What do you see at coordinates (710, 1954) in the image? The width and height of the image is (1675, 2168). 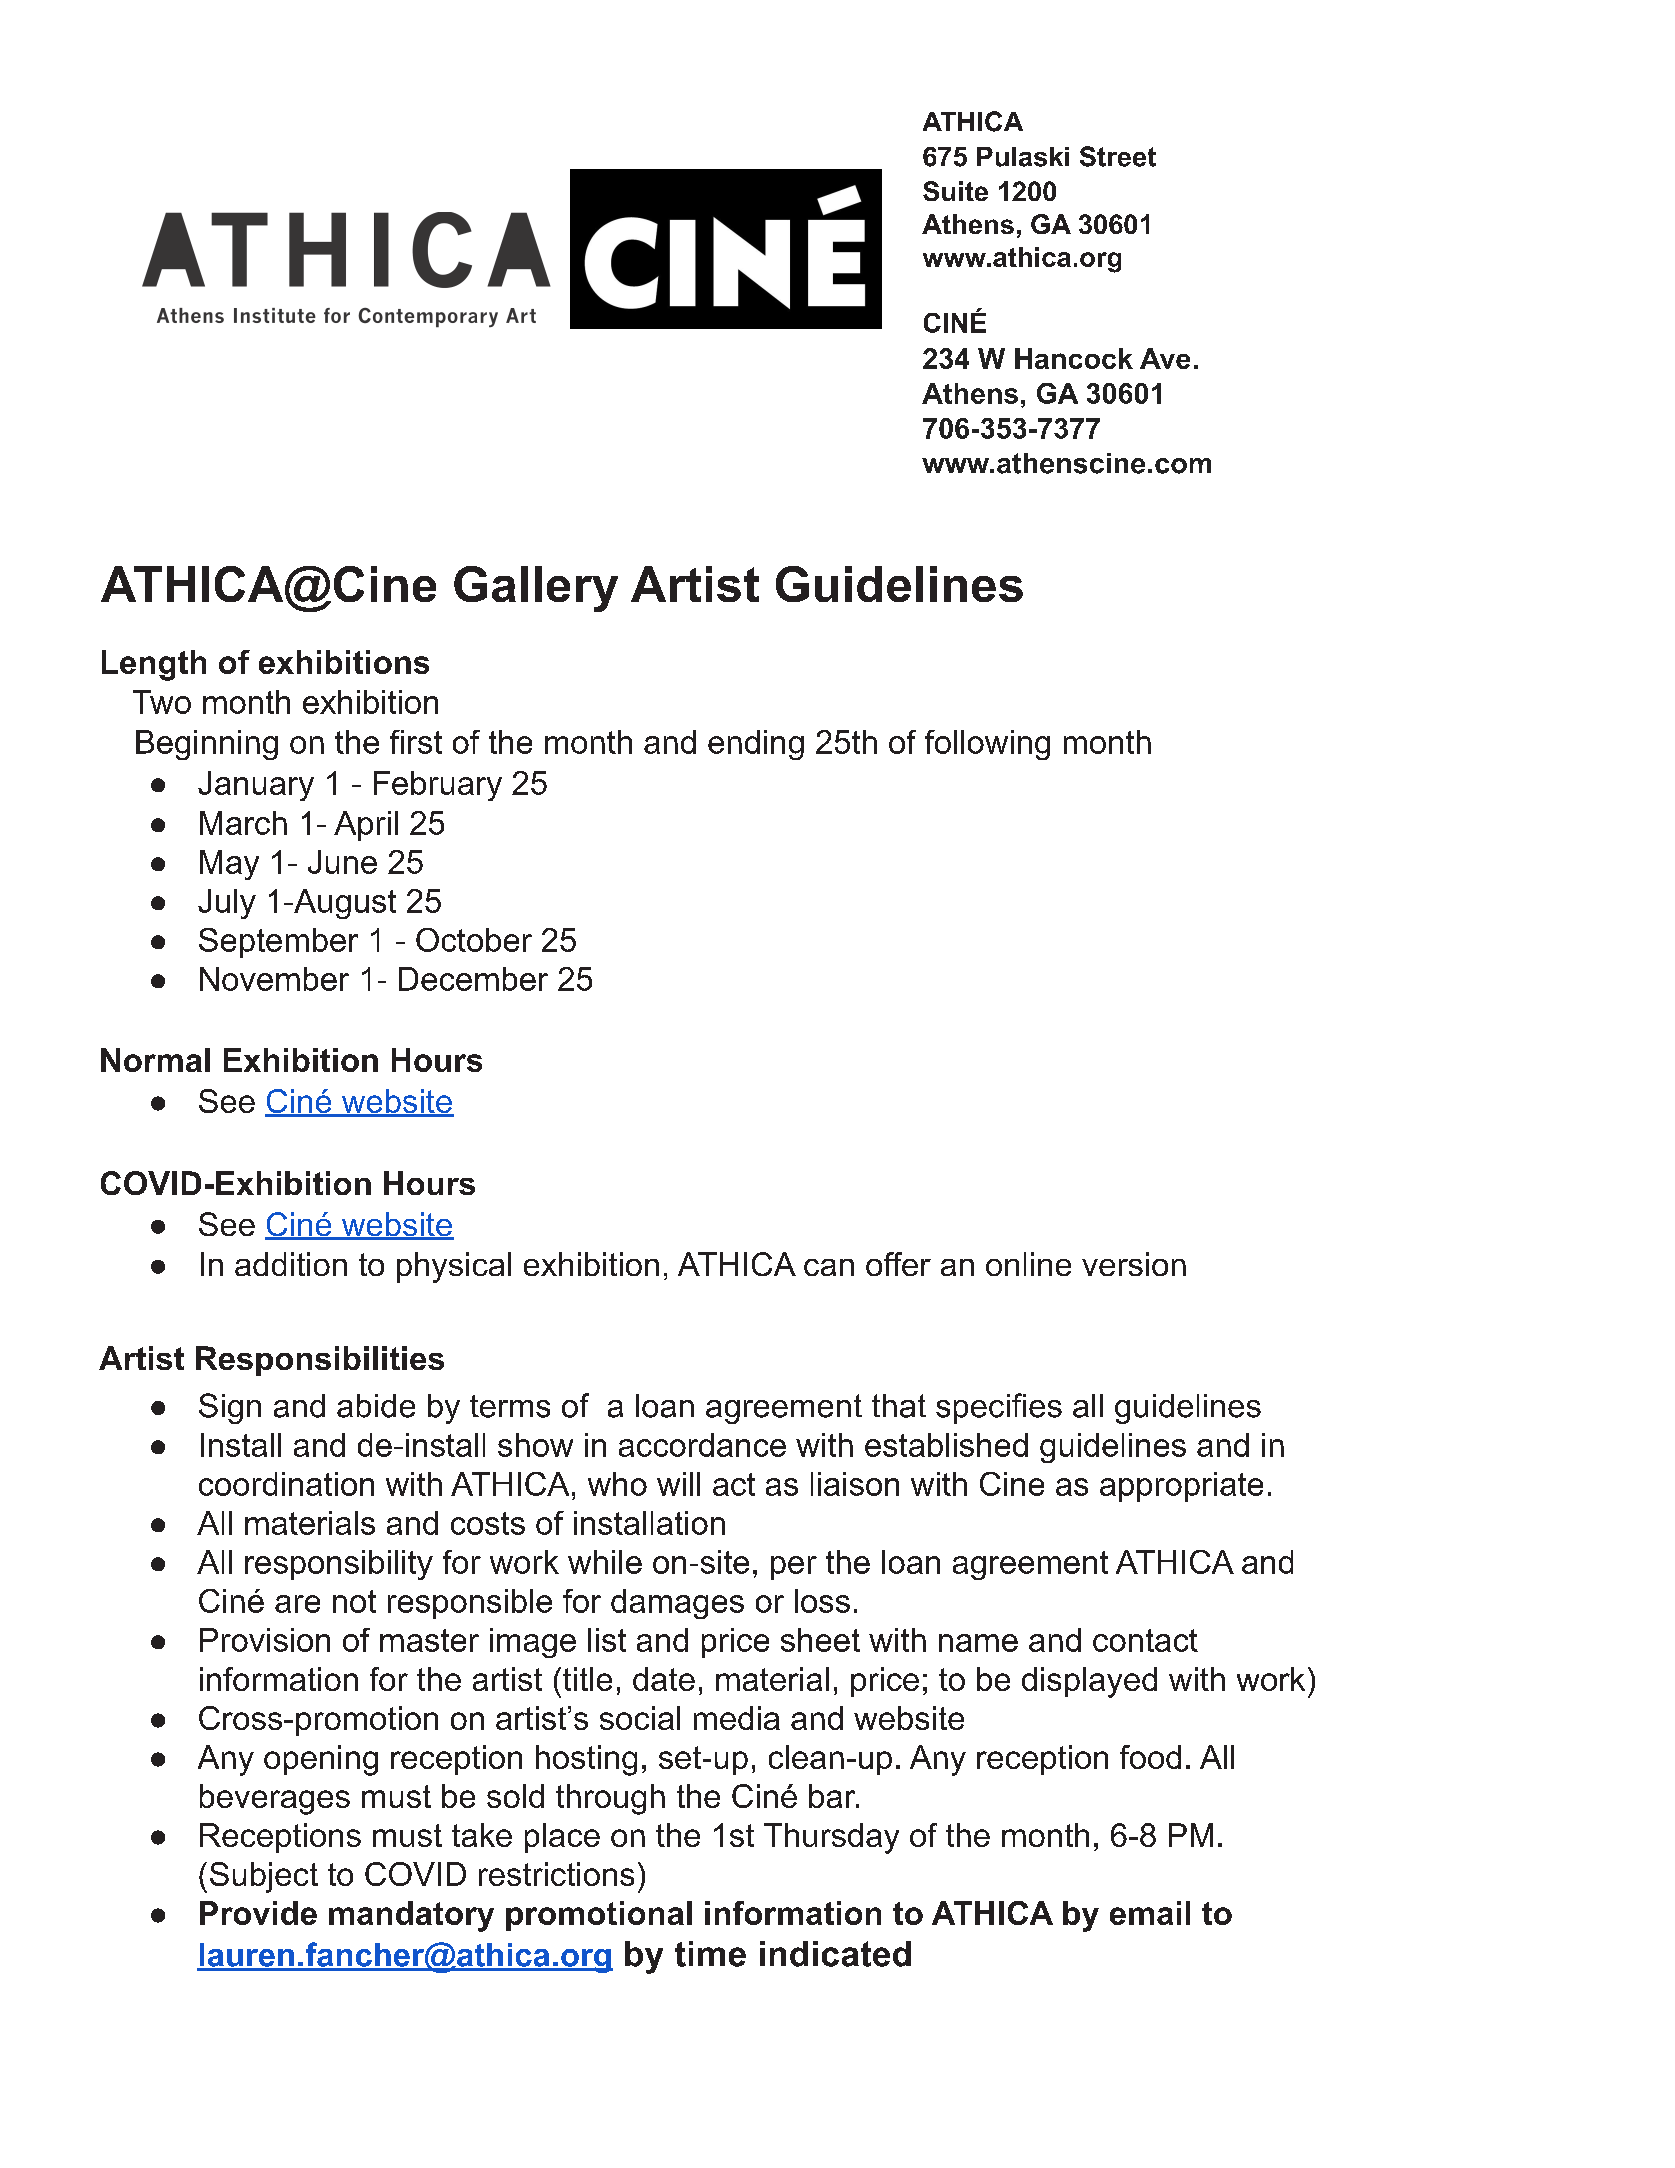 I see `time` at bounding box center [710, 1954].
